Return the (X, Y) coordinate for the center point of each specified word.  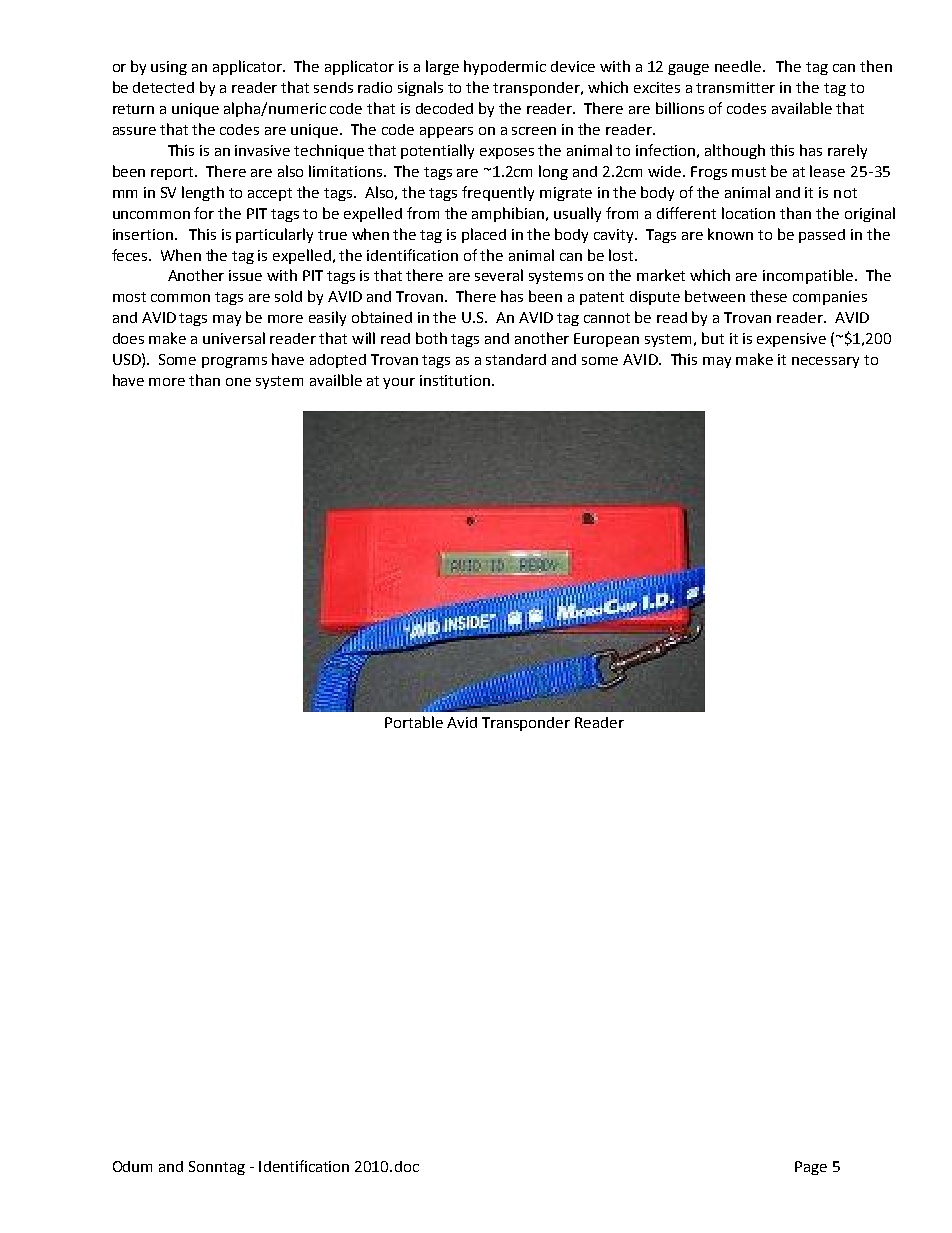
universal (234, 338)
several (499, 275)
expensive (791, 340)
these (768, 296)
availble (336, 380)
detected (163, 87)
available (802, 108)
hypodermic (505, 67)
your (399, 383)
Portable (414, 722)
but (713, 338)
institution (456, 380)
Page (811, 1168)
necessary (825, 362)
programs (234, 362)
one (238, 382)
